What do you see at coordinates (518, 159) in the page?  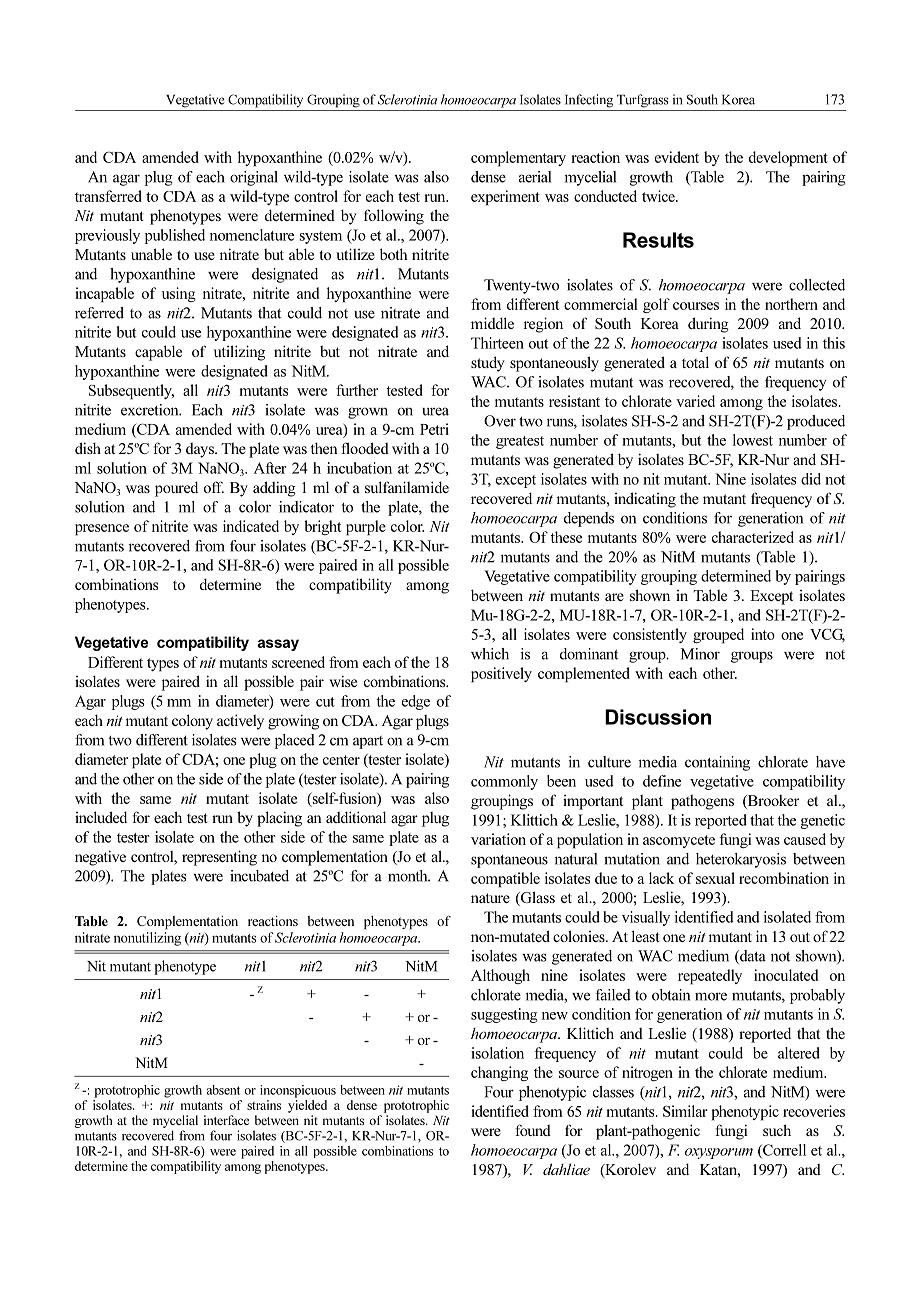 I see `complementary` at bounding box center [518, 159].
